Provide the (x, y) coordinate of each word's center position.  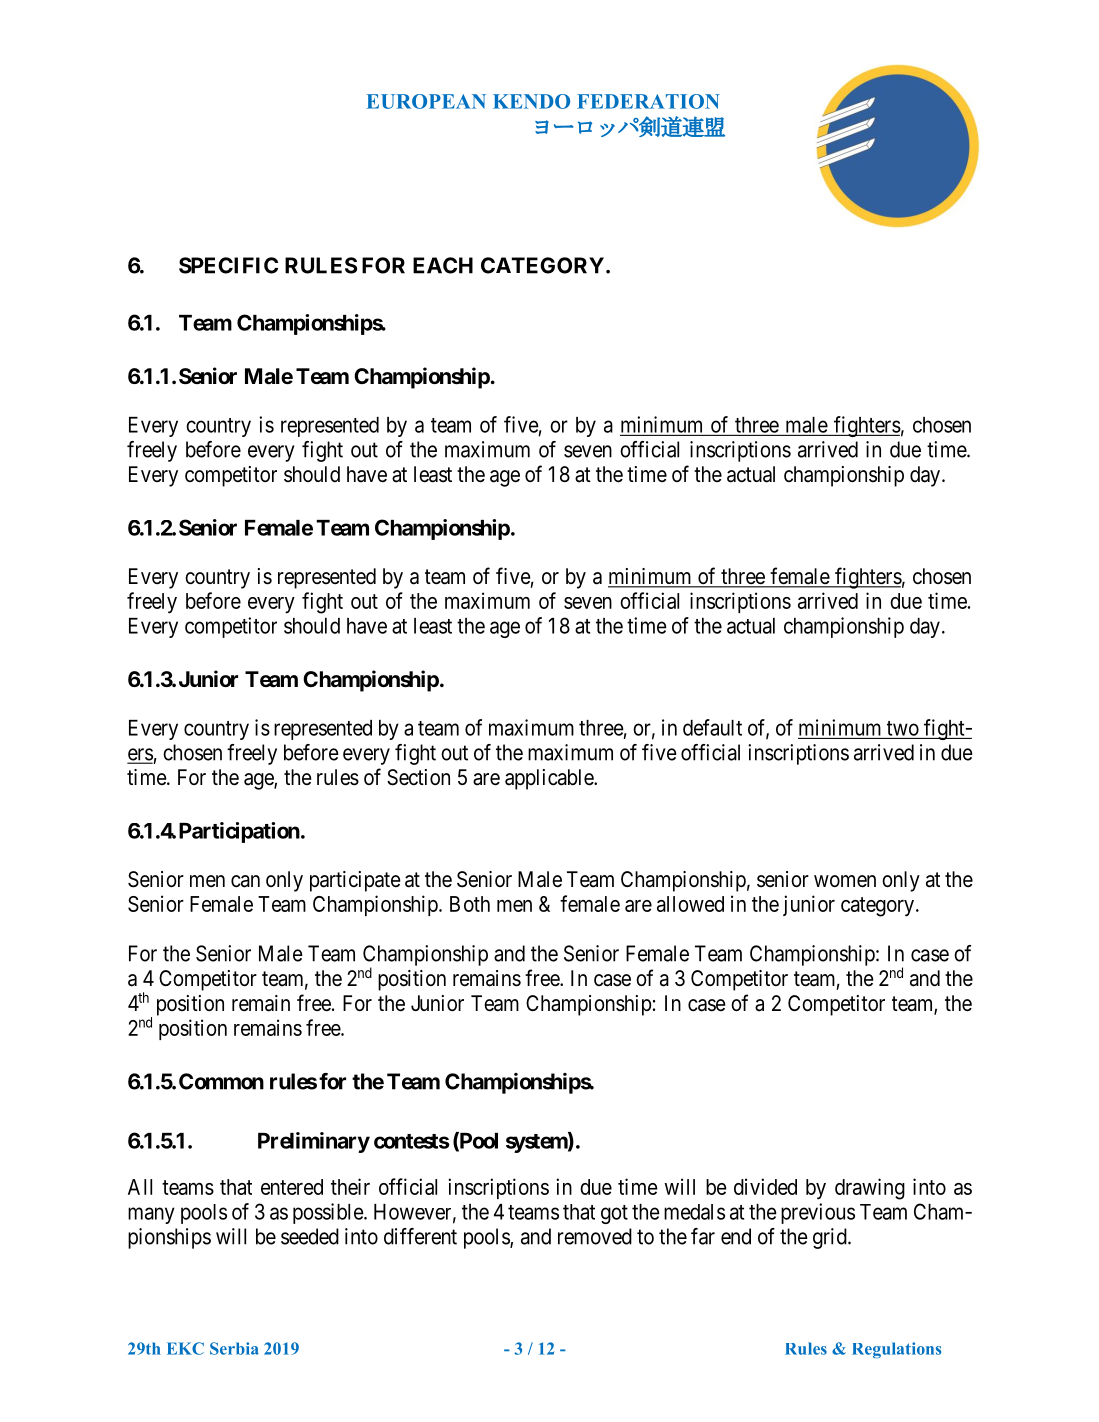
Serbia (234, 1348)
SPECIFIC (228, 265)
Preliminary (314, 1142)
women (845, 881)
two (903, 728)
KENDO (531, 101)
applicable (550, 779)
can (245, 881)
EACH (443, 265)
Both (470, 904)
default (712, 727)
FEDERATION (648, 101)
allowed (690, 904)
